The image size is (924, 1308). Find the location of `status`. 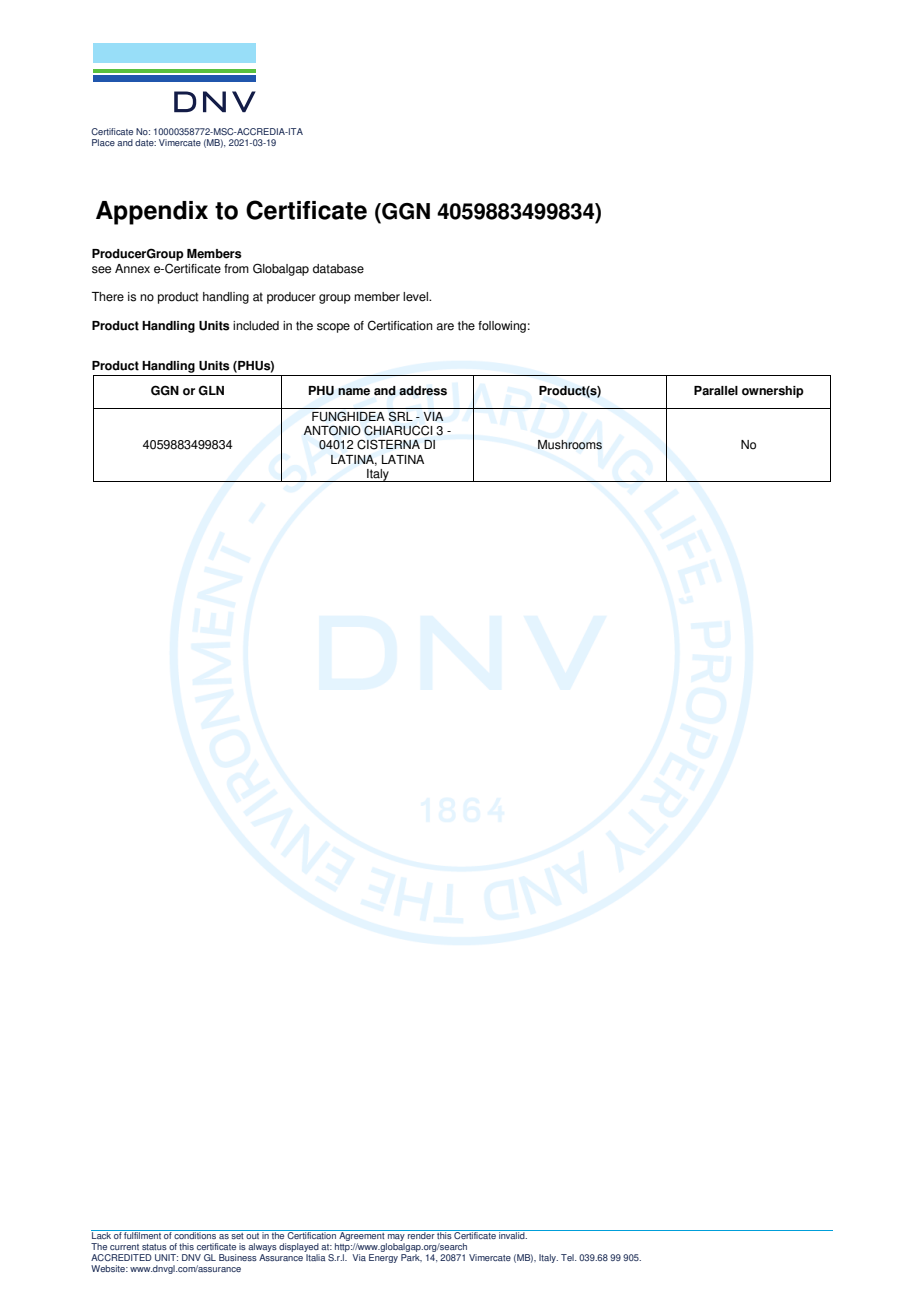

status is located at coordinates (154, 1247).
